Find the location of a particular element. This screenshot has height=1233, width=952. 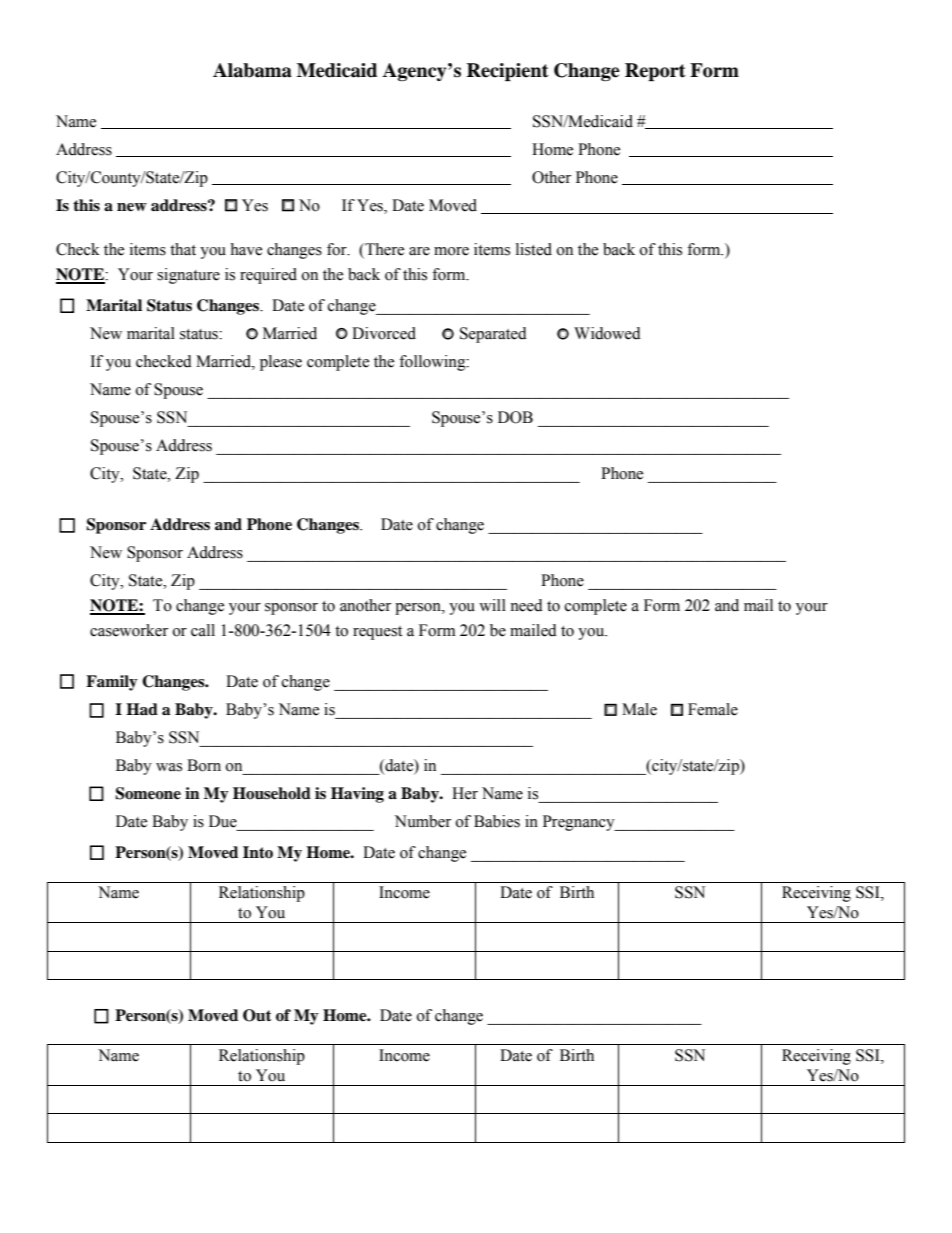

Divorced is located at coordinates (384, 333).
